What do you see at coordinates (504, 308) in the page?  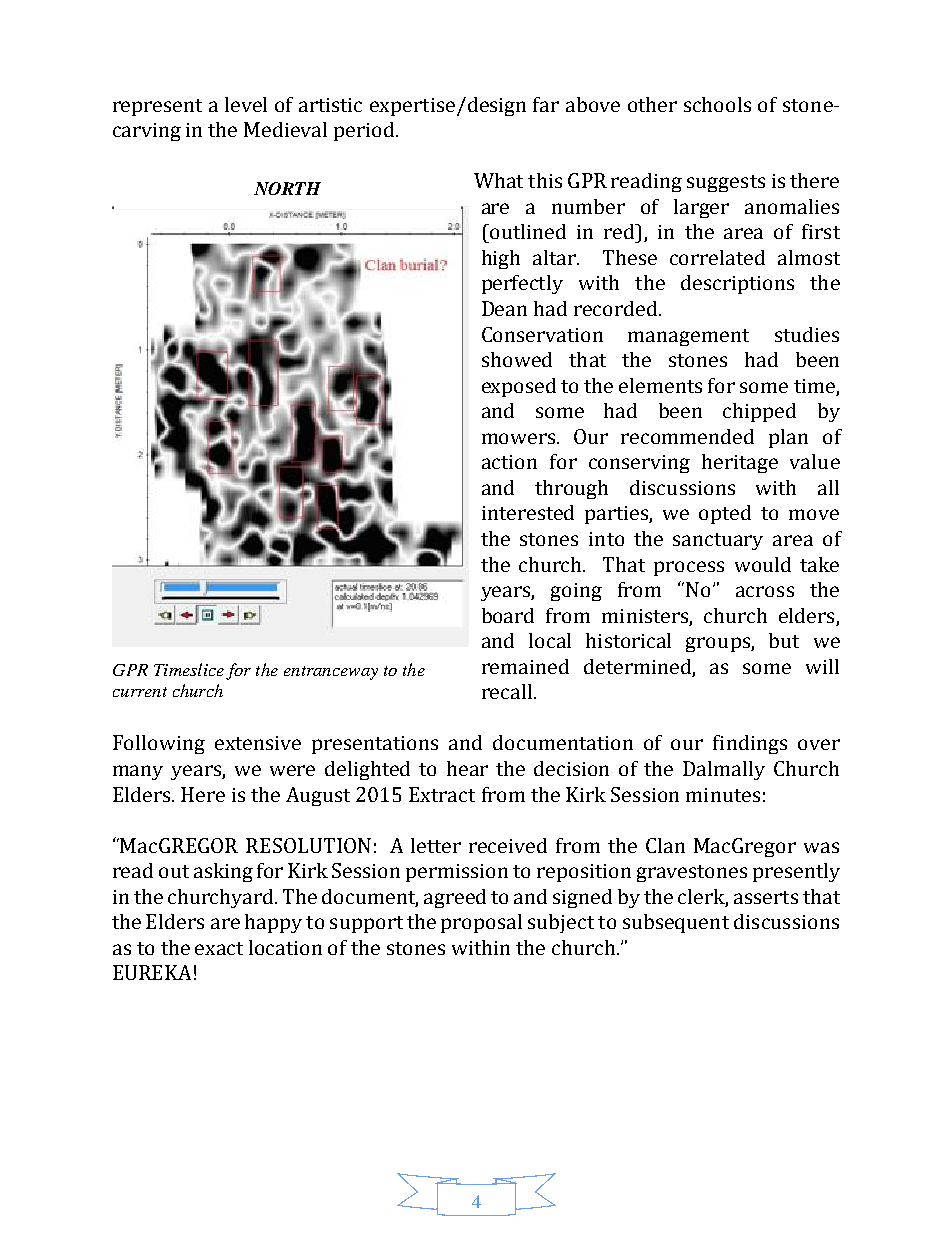 I see `Dean` at bounding box center [504, 308].
